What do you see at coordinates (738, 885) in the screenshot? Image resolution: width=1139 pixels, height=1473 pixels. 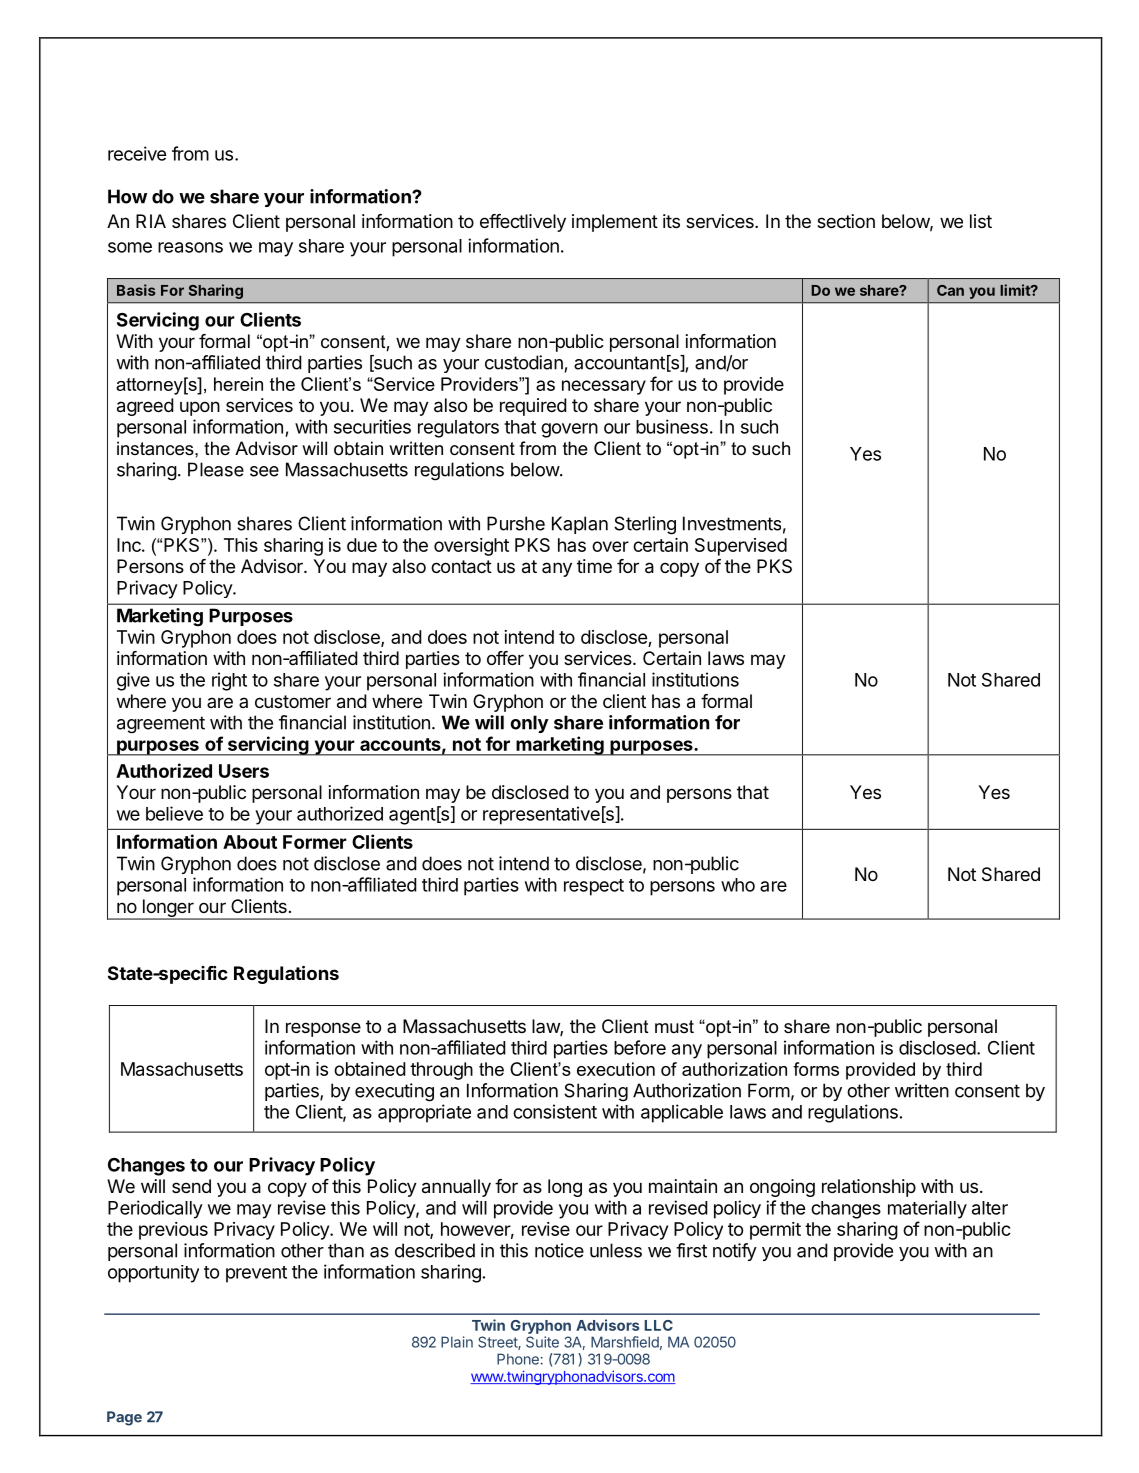 I see `who` at bounding box center [738, 885].
